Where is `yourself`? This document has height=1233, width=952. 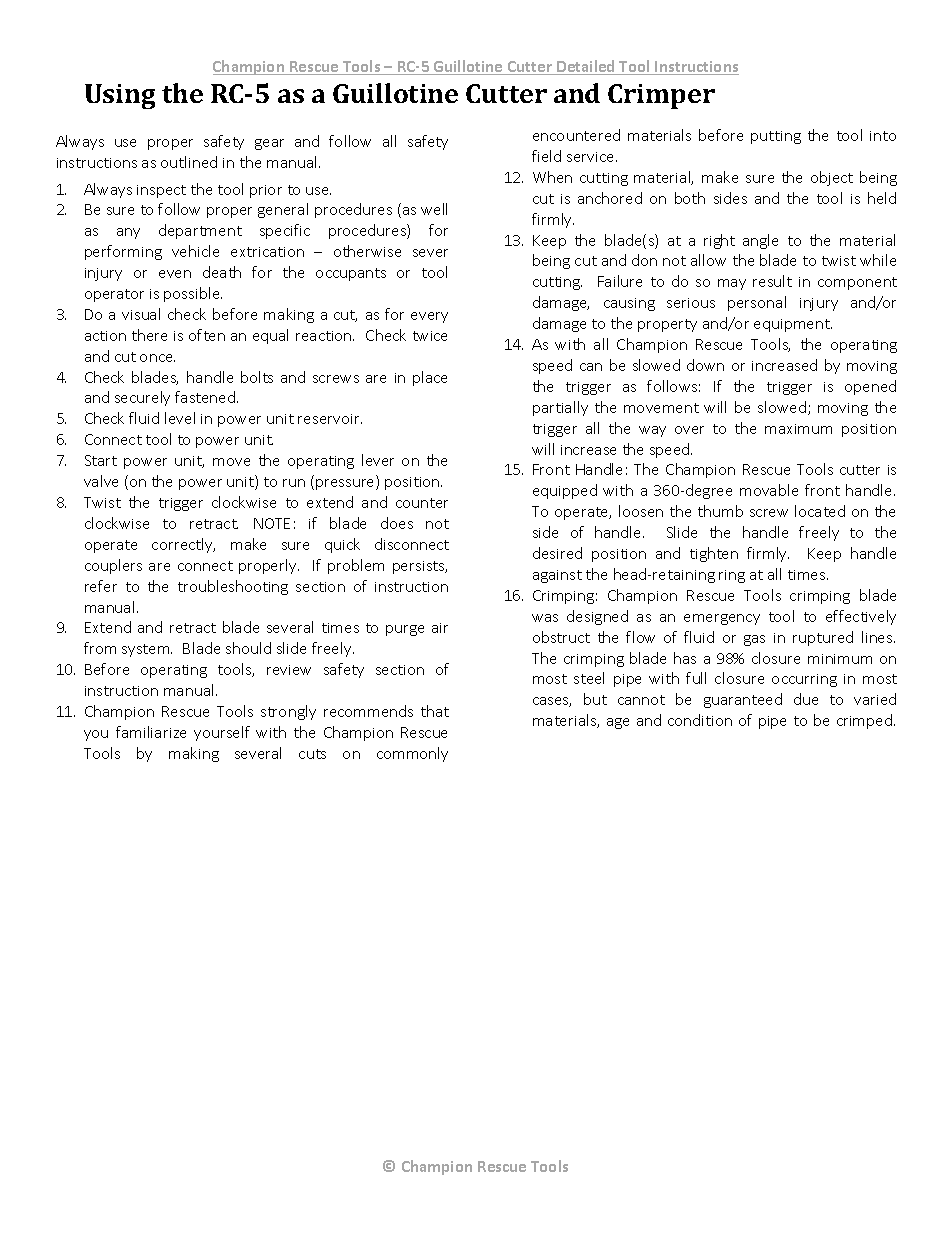 yourself is located at coordinates (222, 733).
